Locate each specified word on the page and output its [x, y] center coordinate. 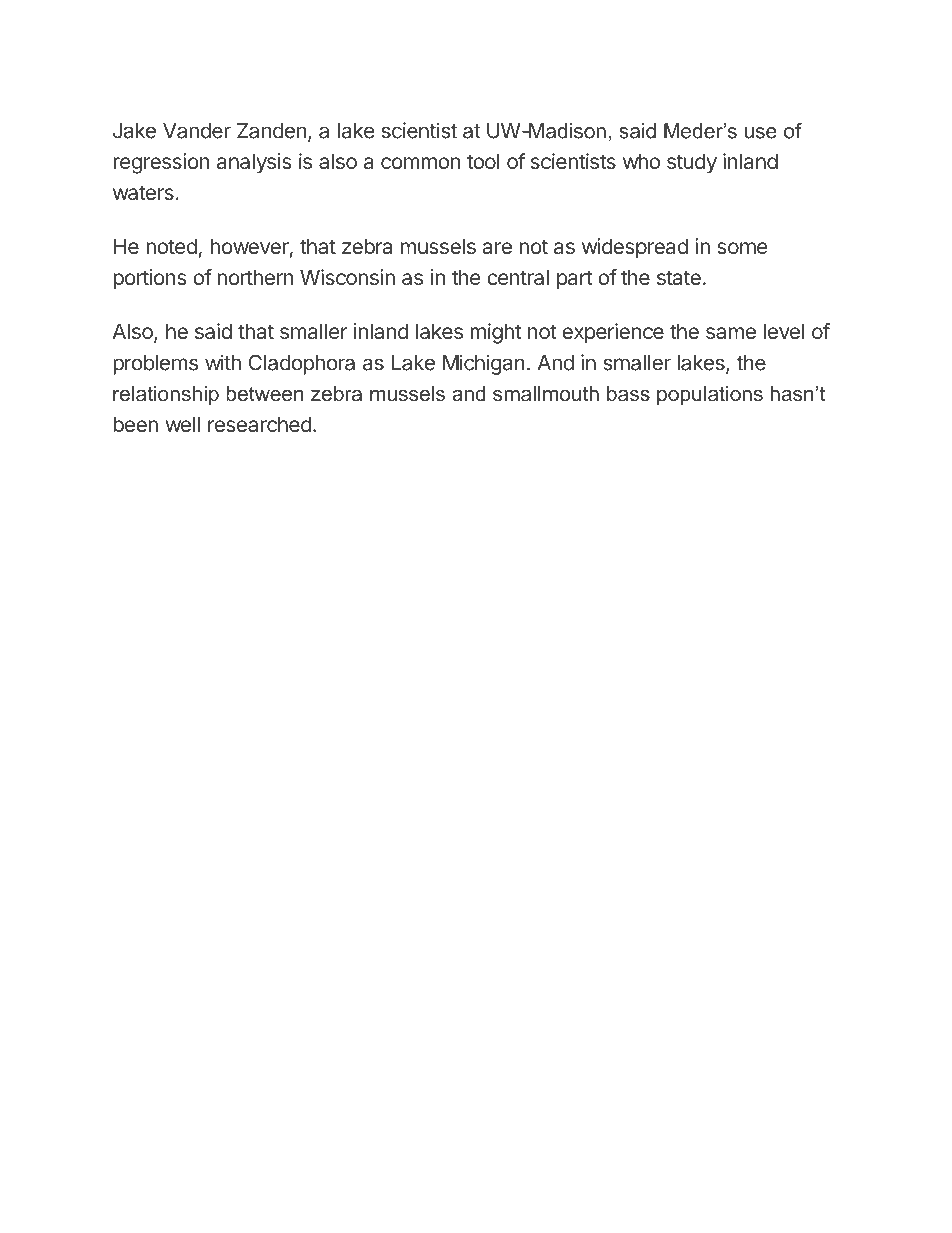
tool [483, 161]
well [182, 424]
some [742, 248]
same [731, 333]
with [223, 362]
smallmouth [546, 394]
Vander [197, 131]
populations [710, 395]
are [497, 248]
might [495, 333]
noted [171, 246]
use [761, 133]
